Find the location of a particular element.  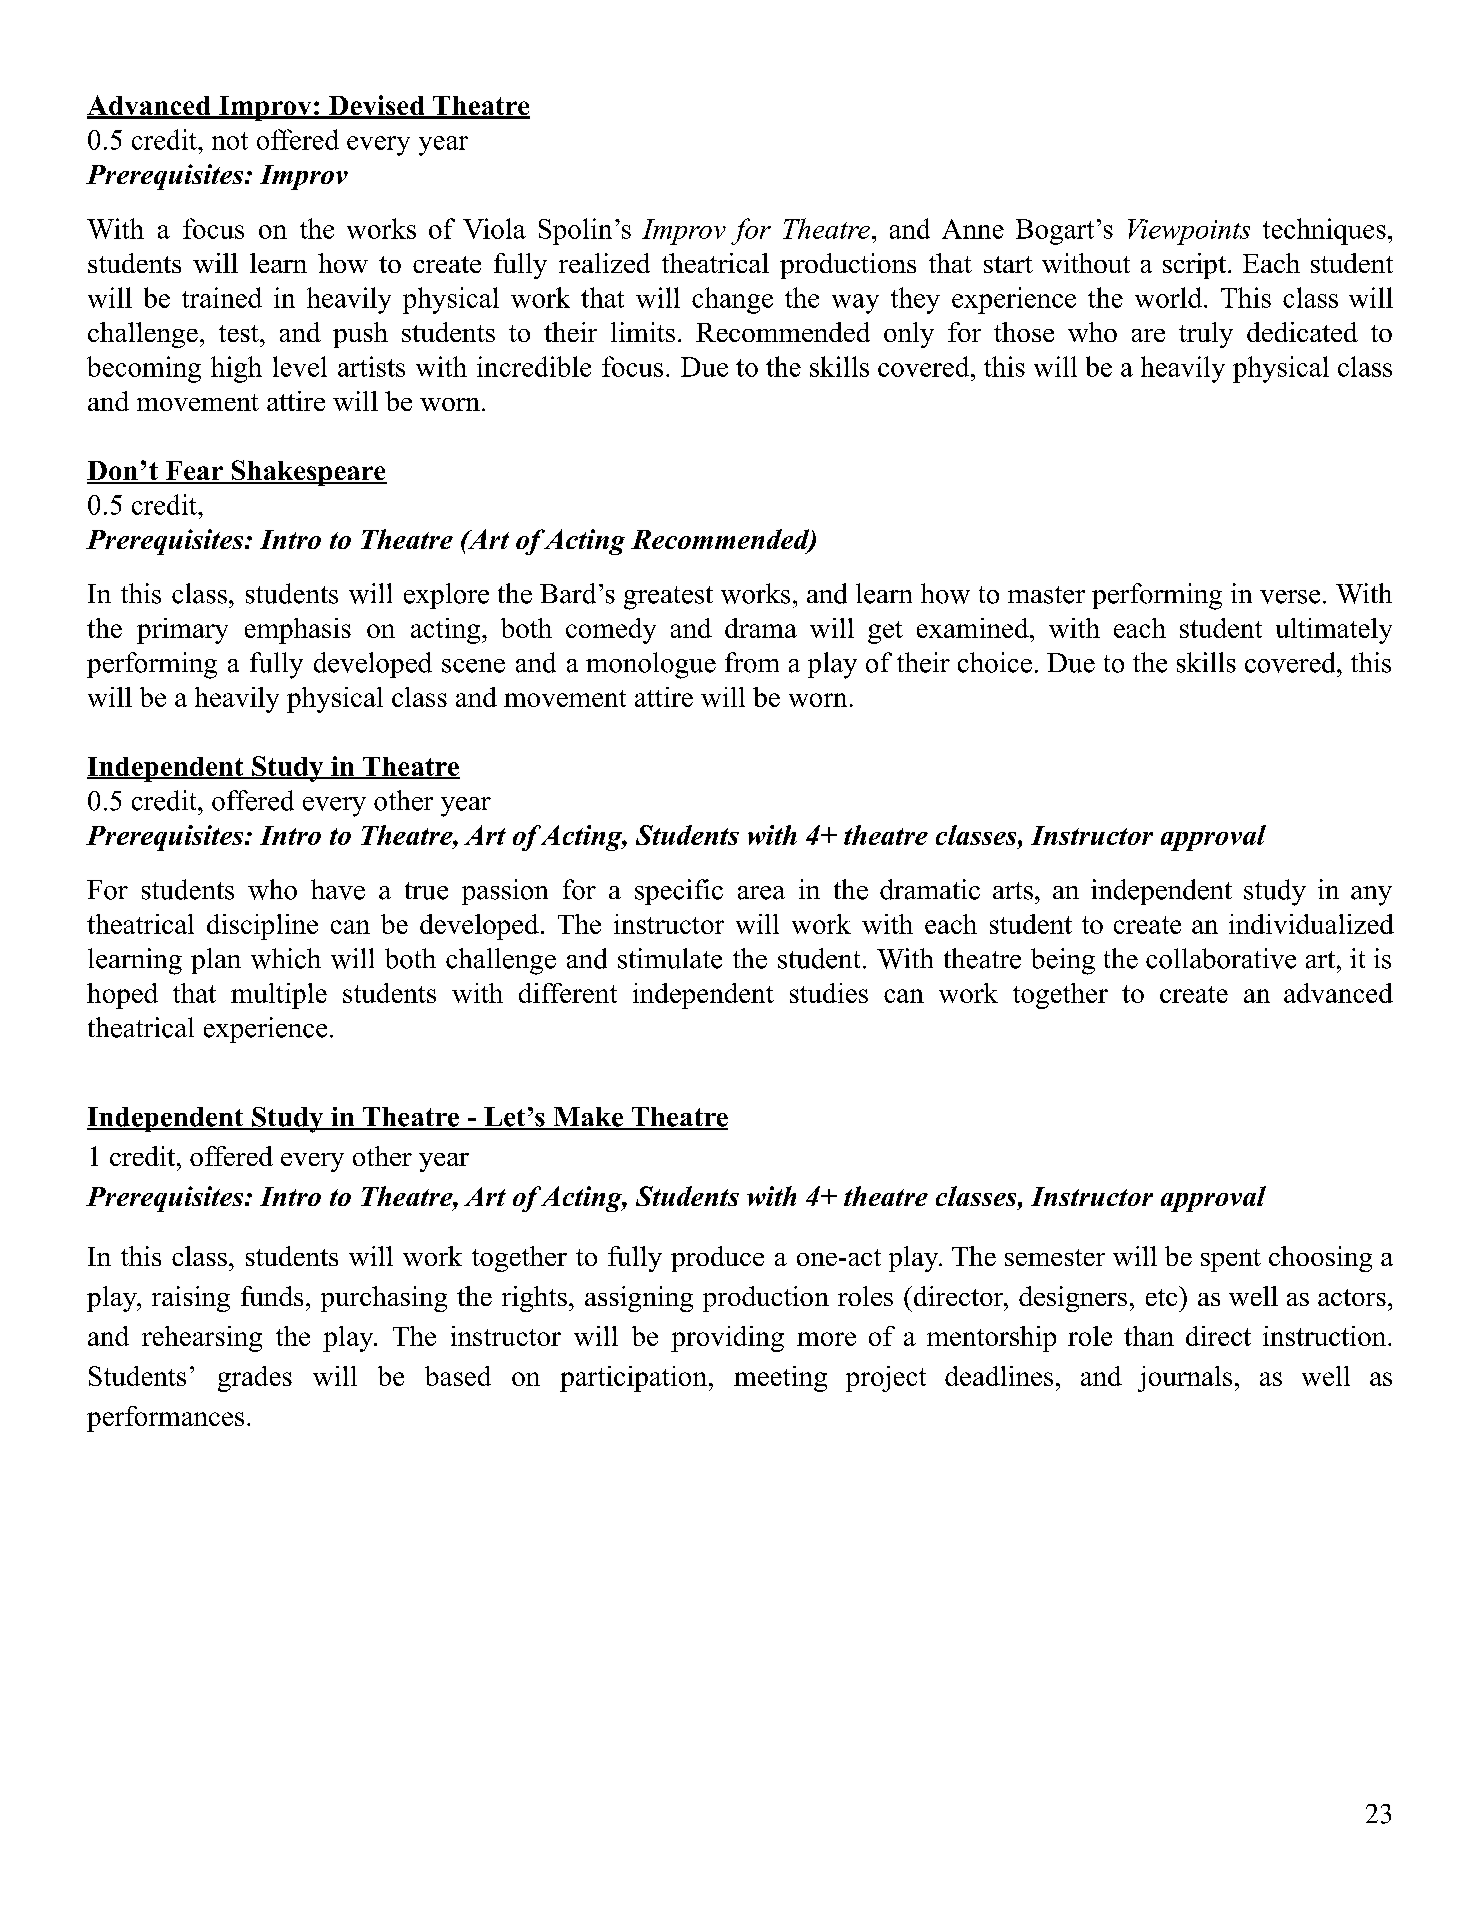

grades is located at coordinates (255, 1379).
